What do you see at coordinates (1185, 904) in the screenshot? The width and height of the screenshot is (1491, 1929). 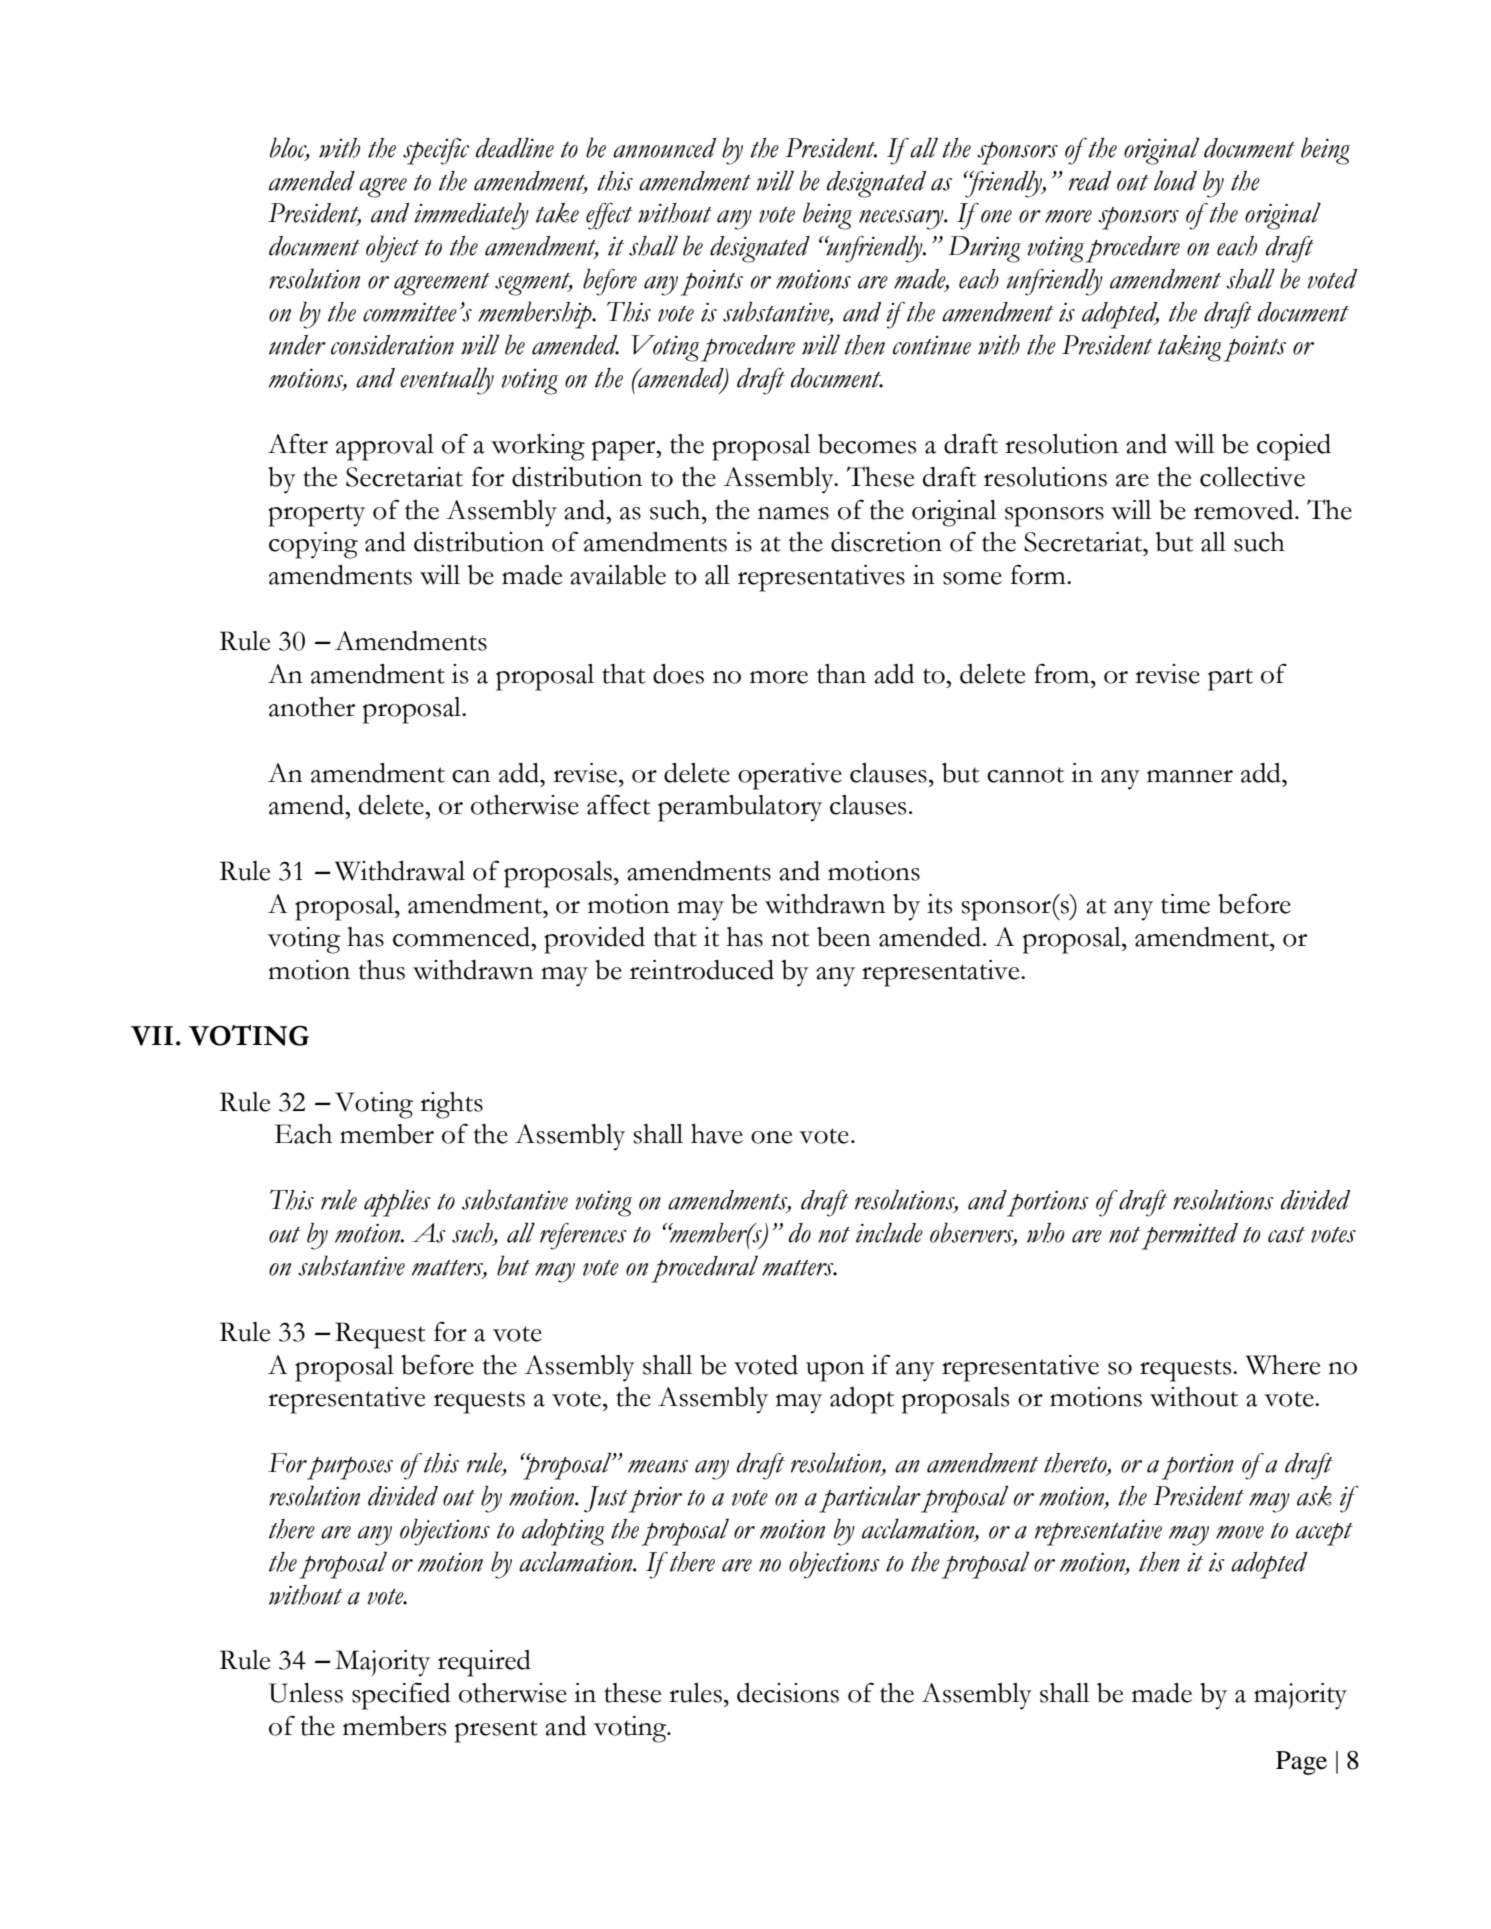 I see `time` at bounding box center [1185, 904].
